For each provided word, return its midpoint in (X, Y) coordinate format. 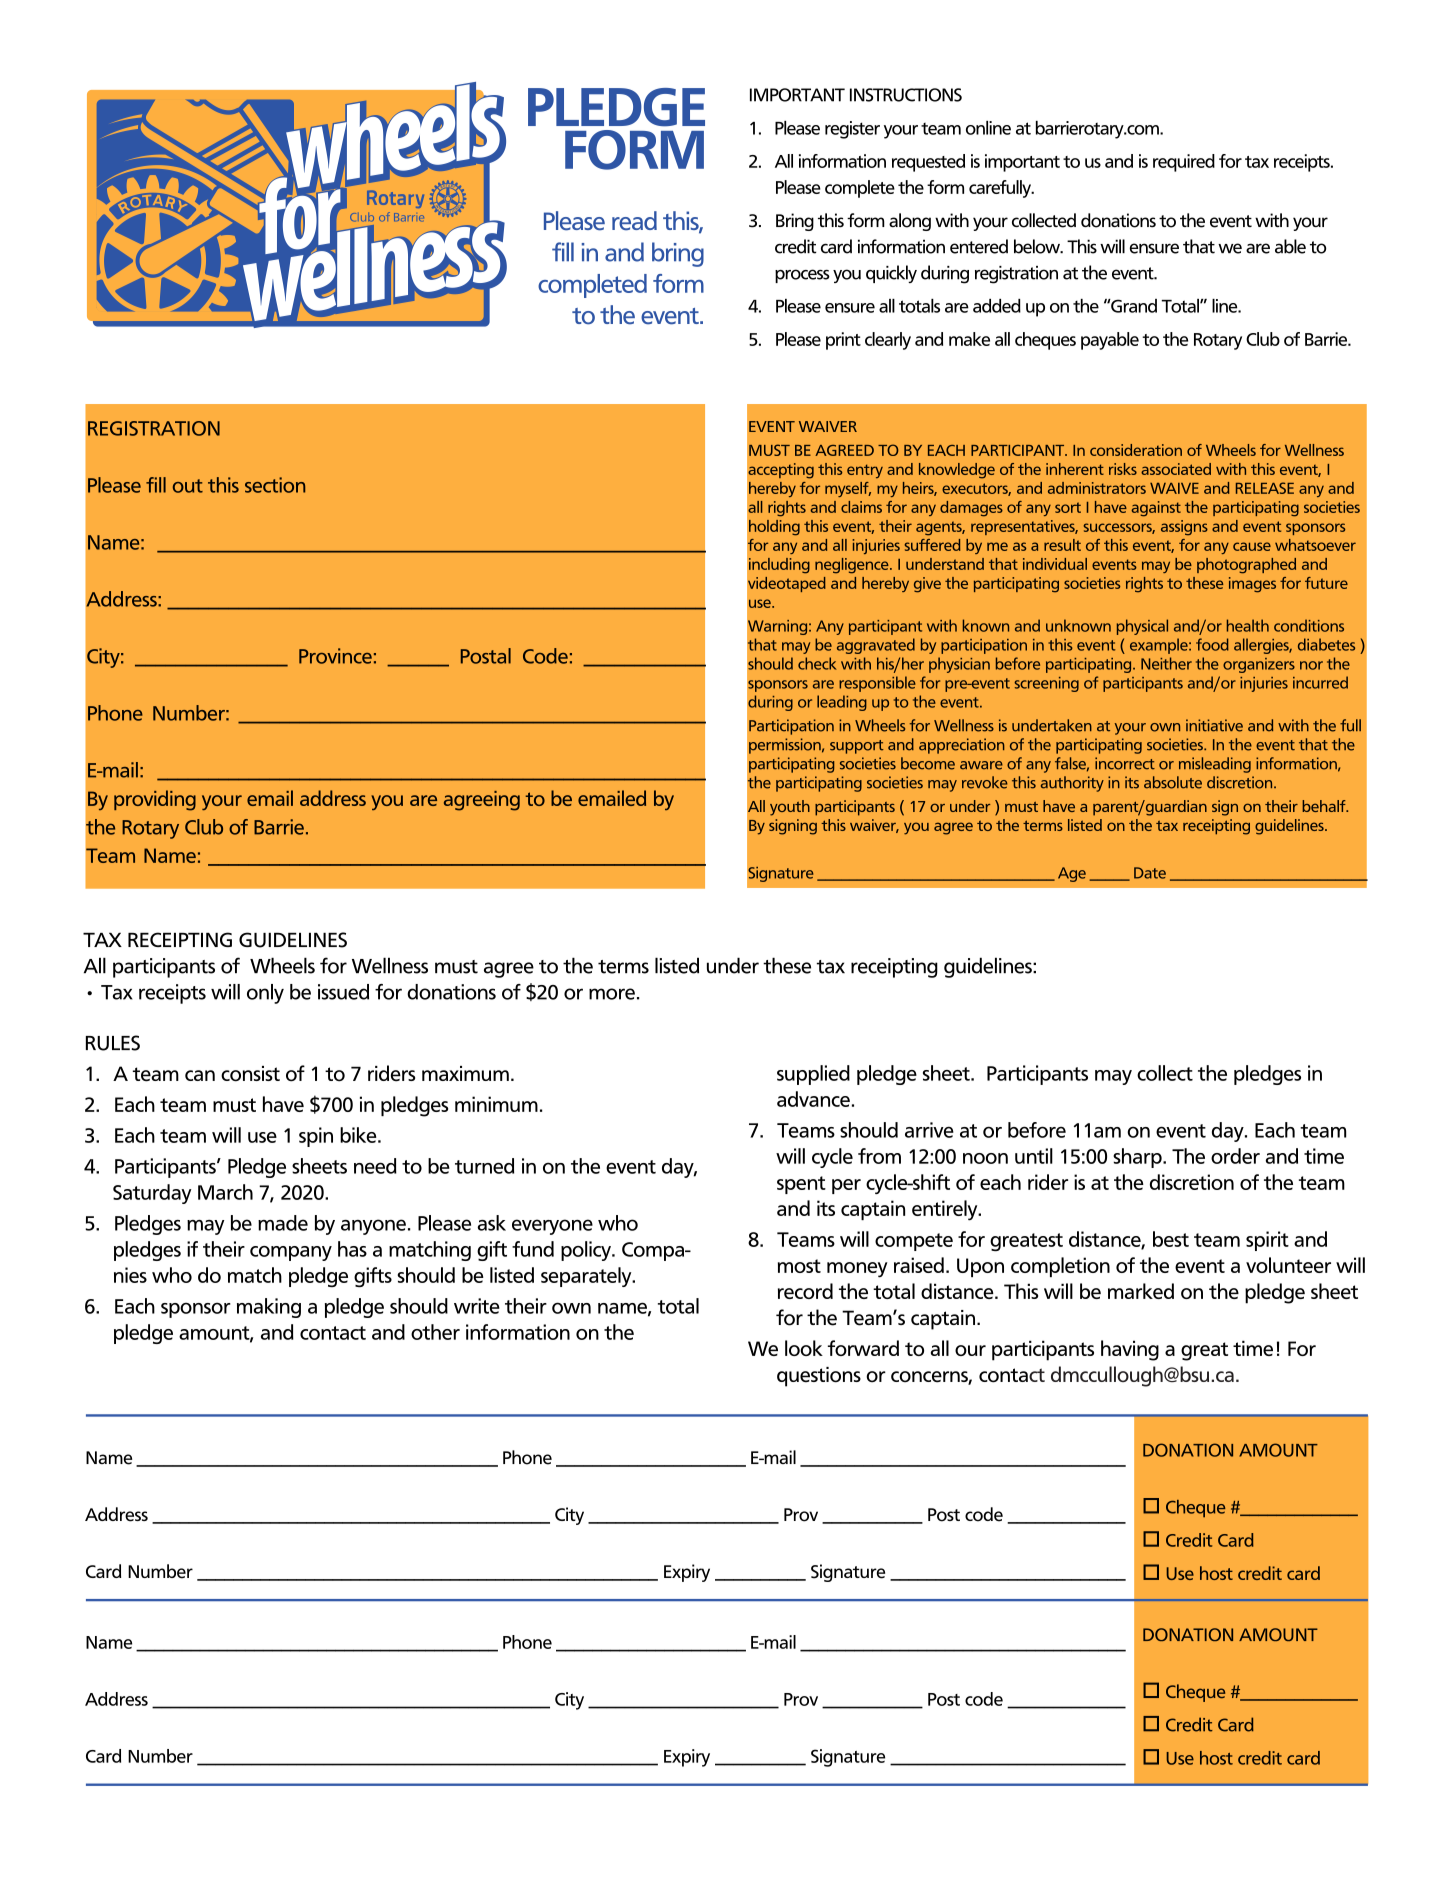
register (852, 130)
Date (1150, 873)
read (634, 221)
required (1184, 163)
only (265, 994)
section (275, 485)
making (269, 1308)
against (1156, 509)
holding (774, 528)
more (612, 994)
